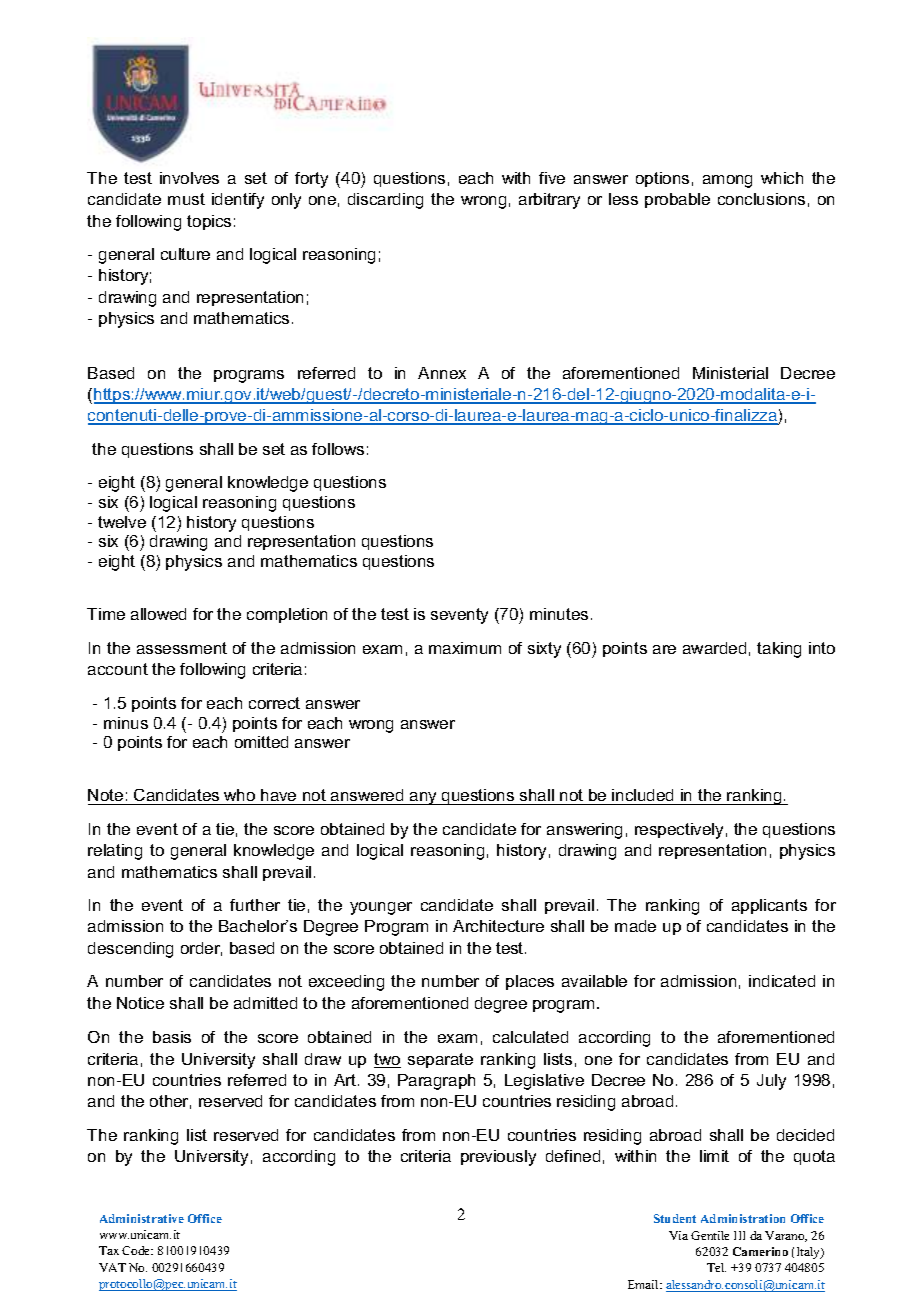 Image resolution: width=924 pixels, height=1308 pixels. What do you see at coordinates (769, 906) in the screenshot?
I see `applicants` at bounding box center [769, 906].
